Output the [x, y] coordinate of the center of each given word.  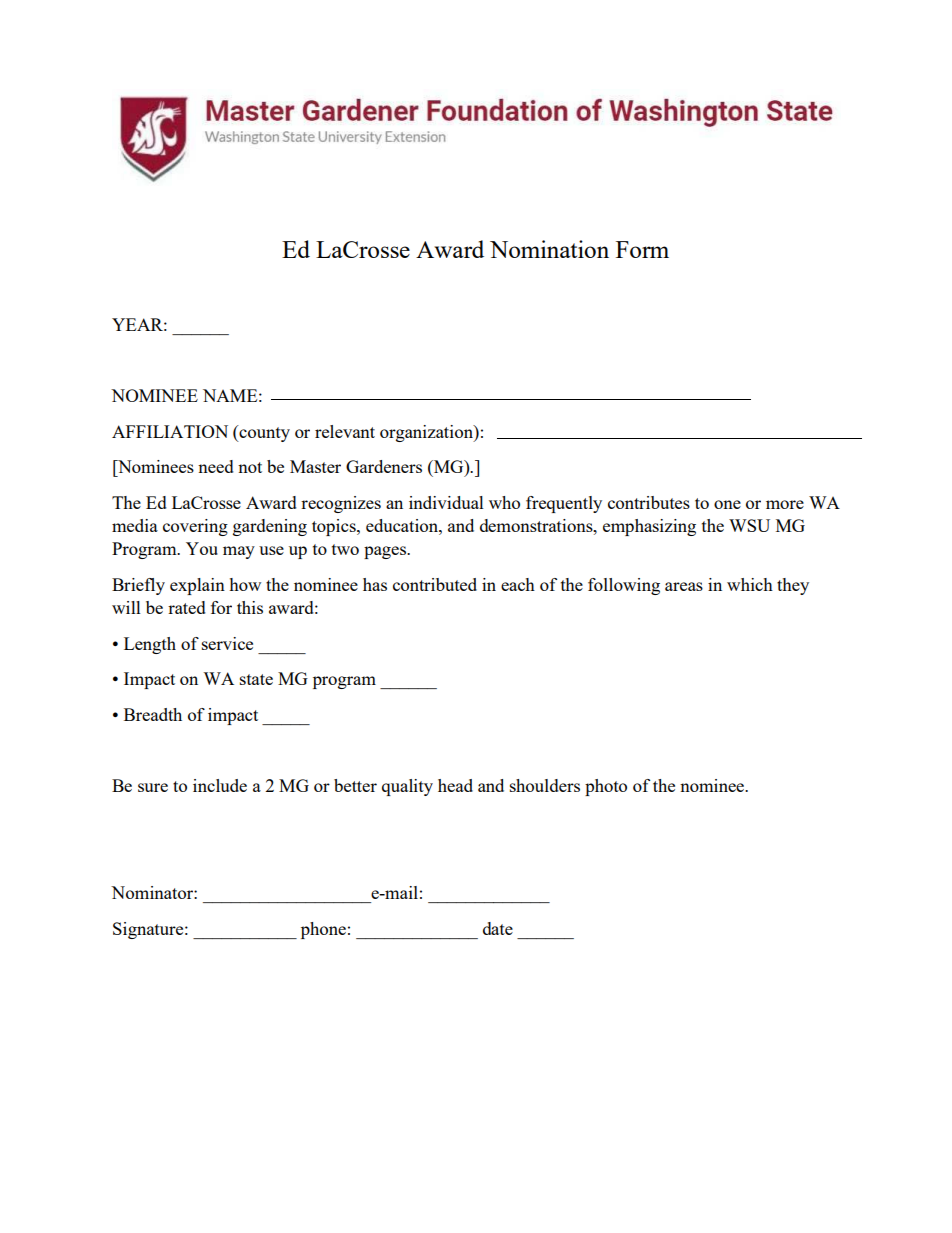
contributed [435, 584]
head [455, 785]
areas [684, 586]
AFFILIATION [170, 431]
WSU [749, 525]
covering [195, 527]
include [220, 785]
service [227, 643]
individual [446, 502]
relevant [345, 431]
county [263, 433]
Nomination [549, 249]
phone [323, 930]
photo [606, 787]
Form [642, 249]
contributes [649, 502]
